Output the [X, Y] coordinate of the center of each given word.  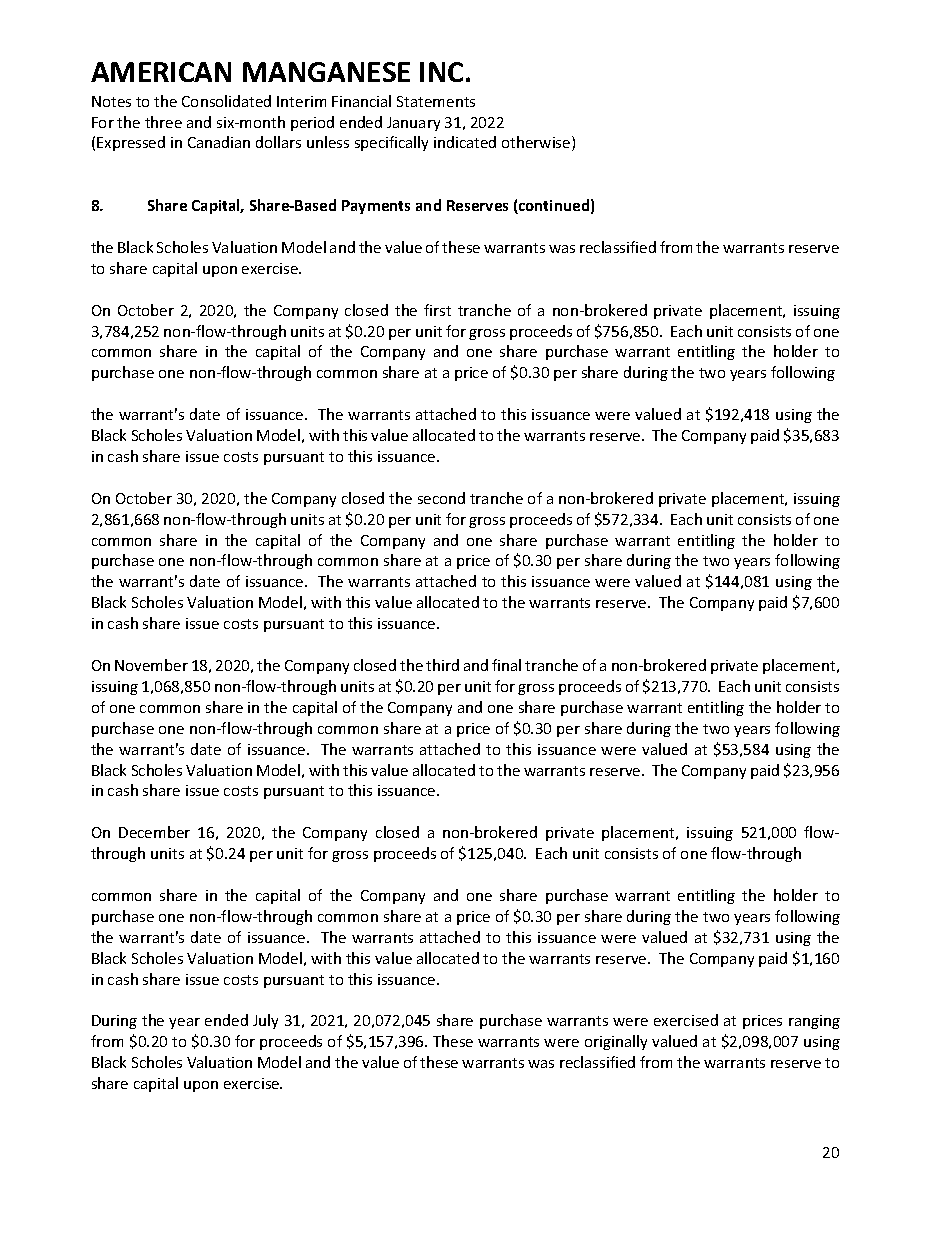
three [163, 122]
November [151, 665]
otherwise [537, 143]
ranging [814, 1022]
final [506, 665]
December [154, 832]
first [437, 310]
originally [616, 1042]
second [441, 498]
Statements [436, 101]
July [265, 1021]
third [442, 665]
